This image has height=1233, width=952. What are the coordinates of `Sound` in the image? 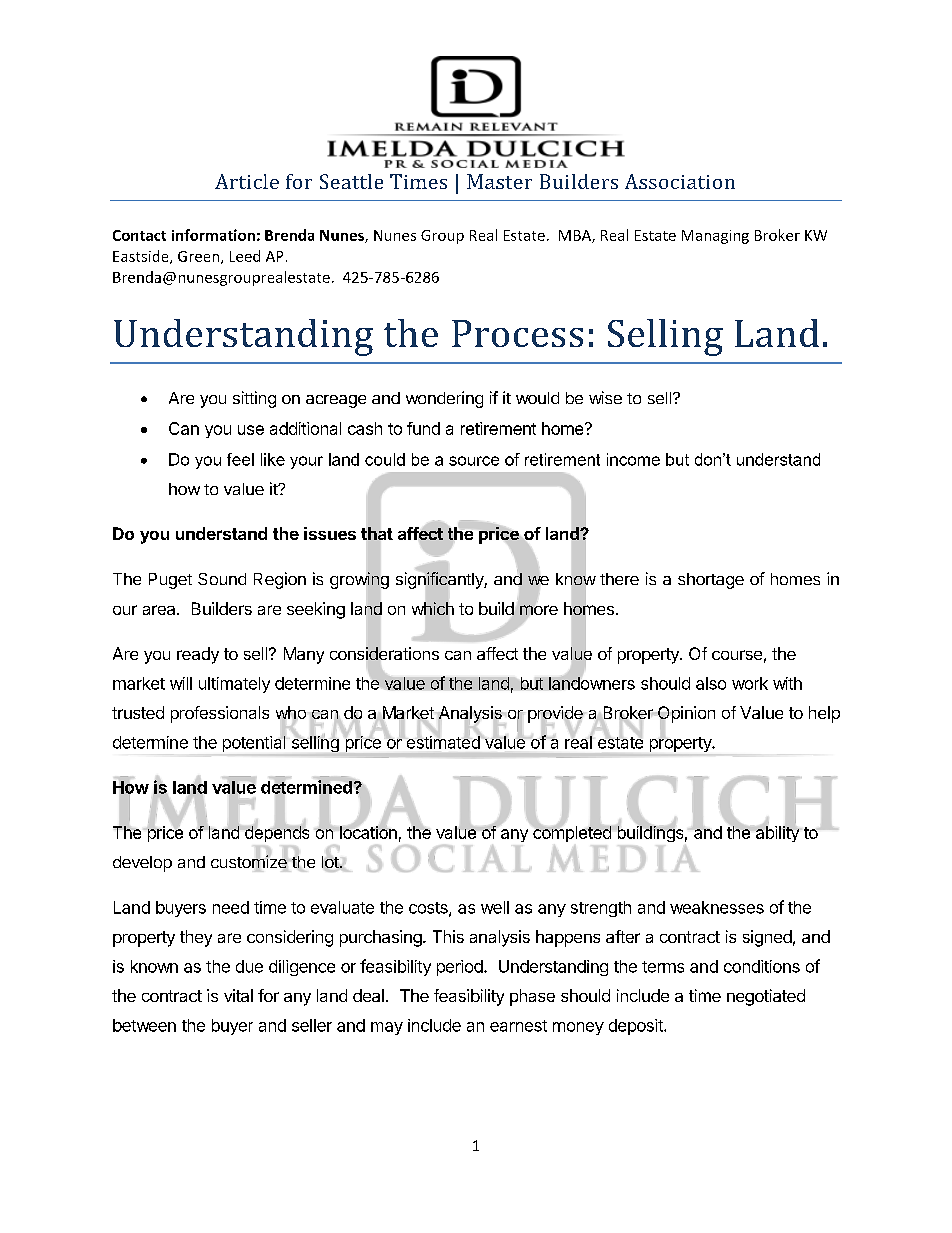 It's located at (222, 579).
